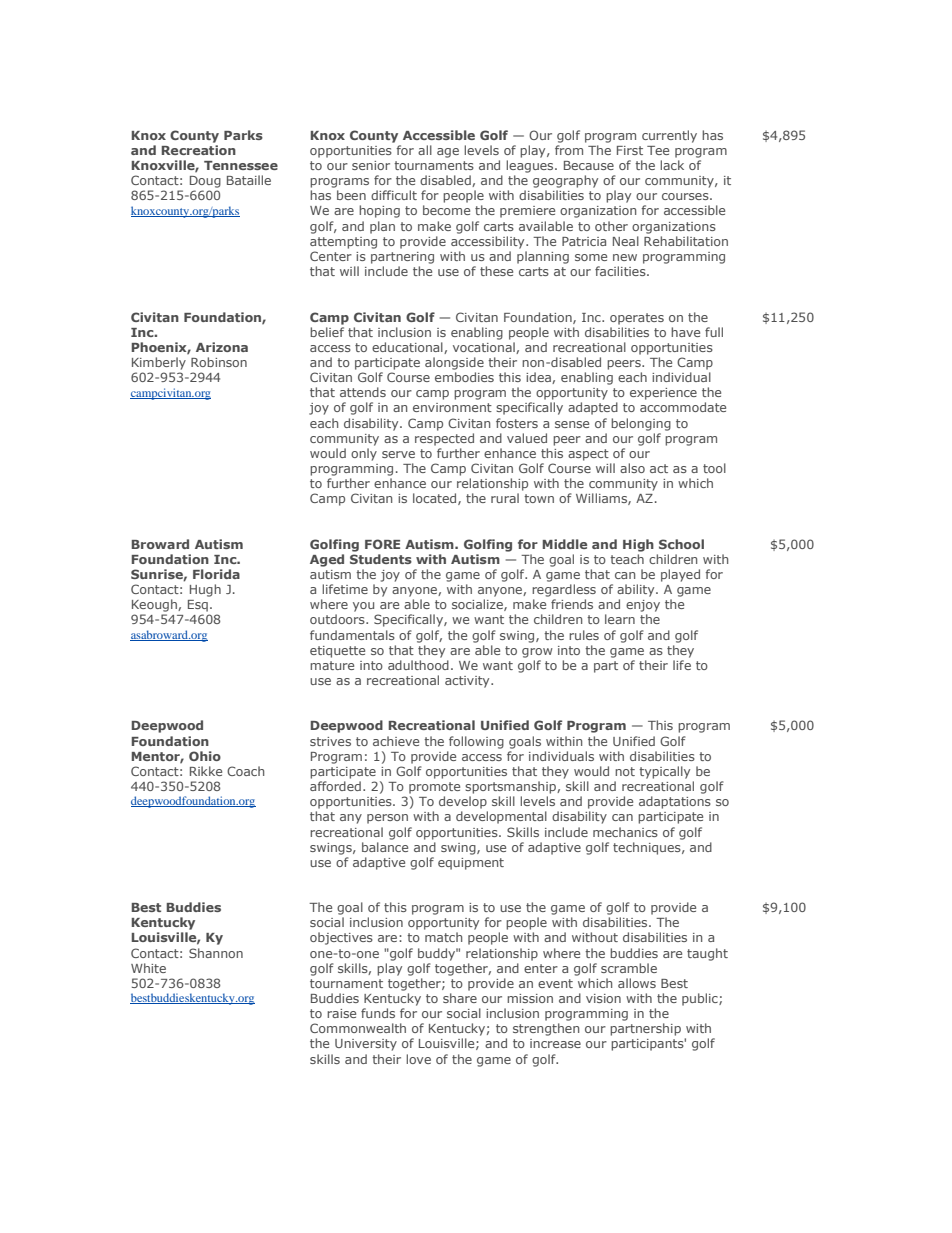  What do you see at coordinates (394, 195) in the document?
I see `difficult` at bounding box center [394, 195].
